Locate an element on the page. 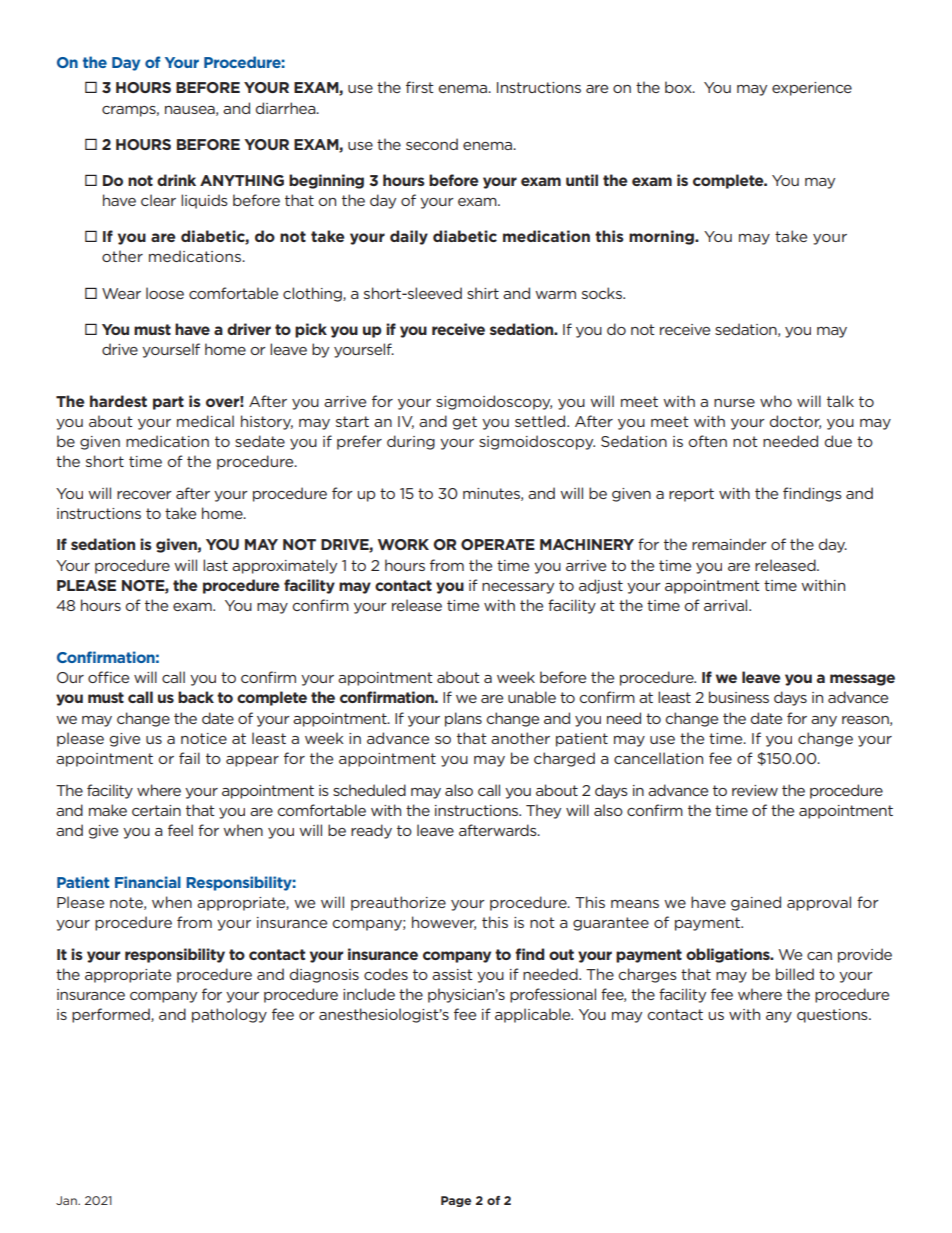 The height and width of the page is (1233, 952). drink is located at coordinates (176, 180).
